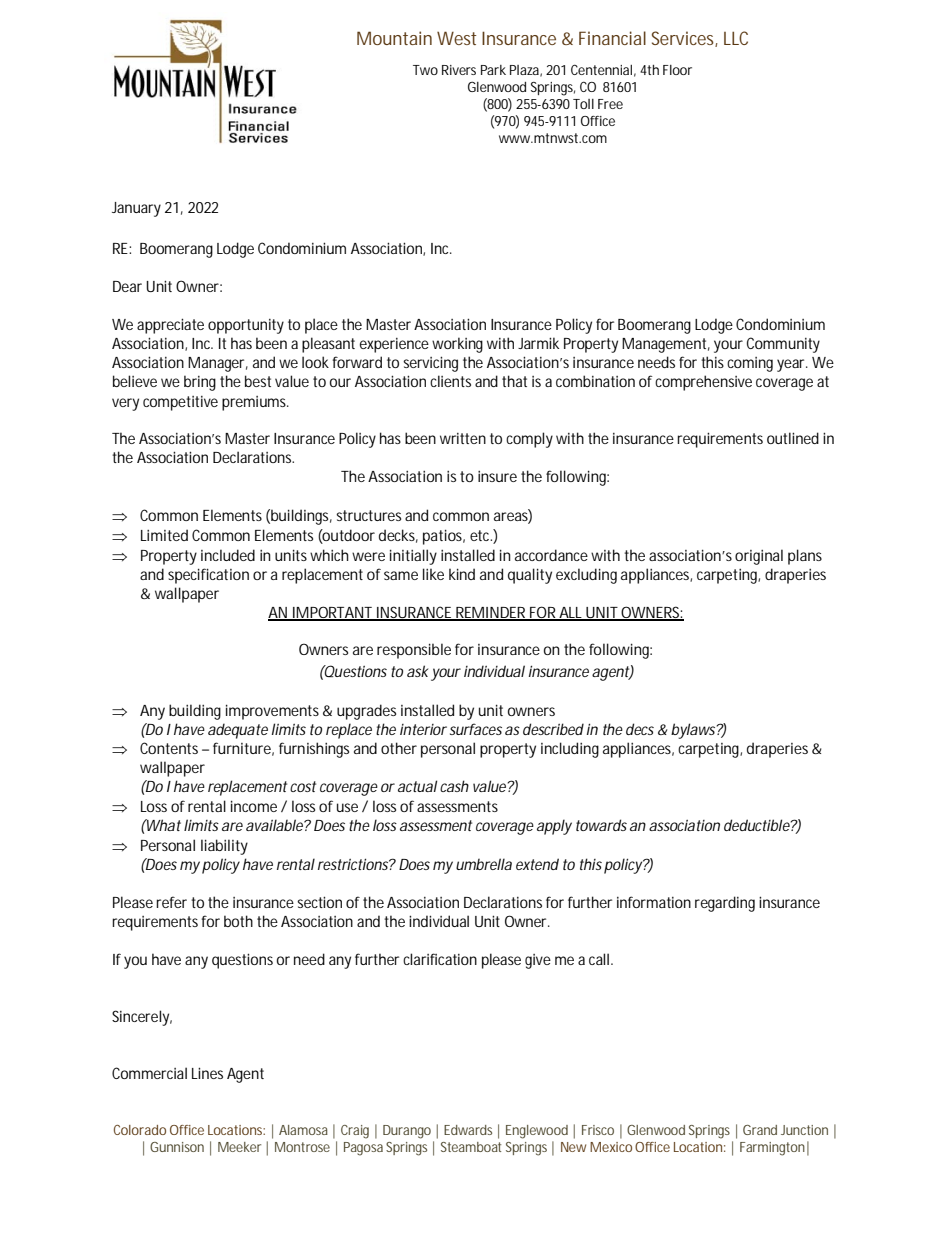  I want to click on furniture, so click(242, 748).
